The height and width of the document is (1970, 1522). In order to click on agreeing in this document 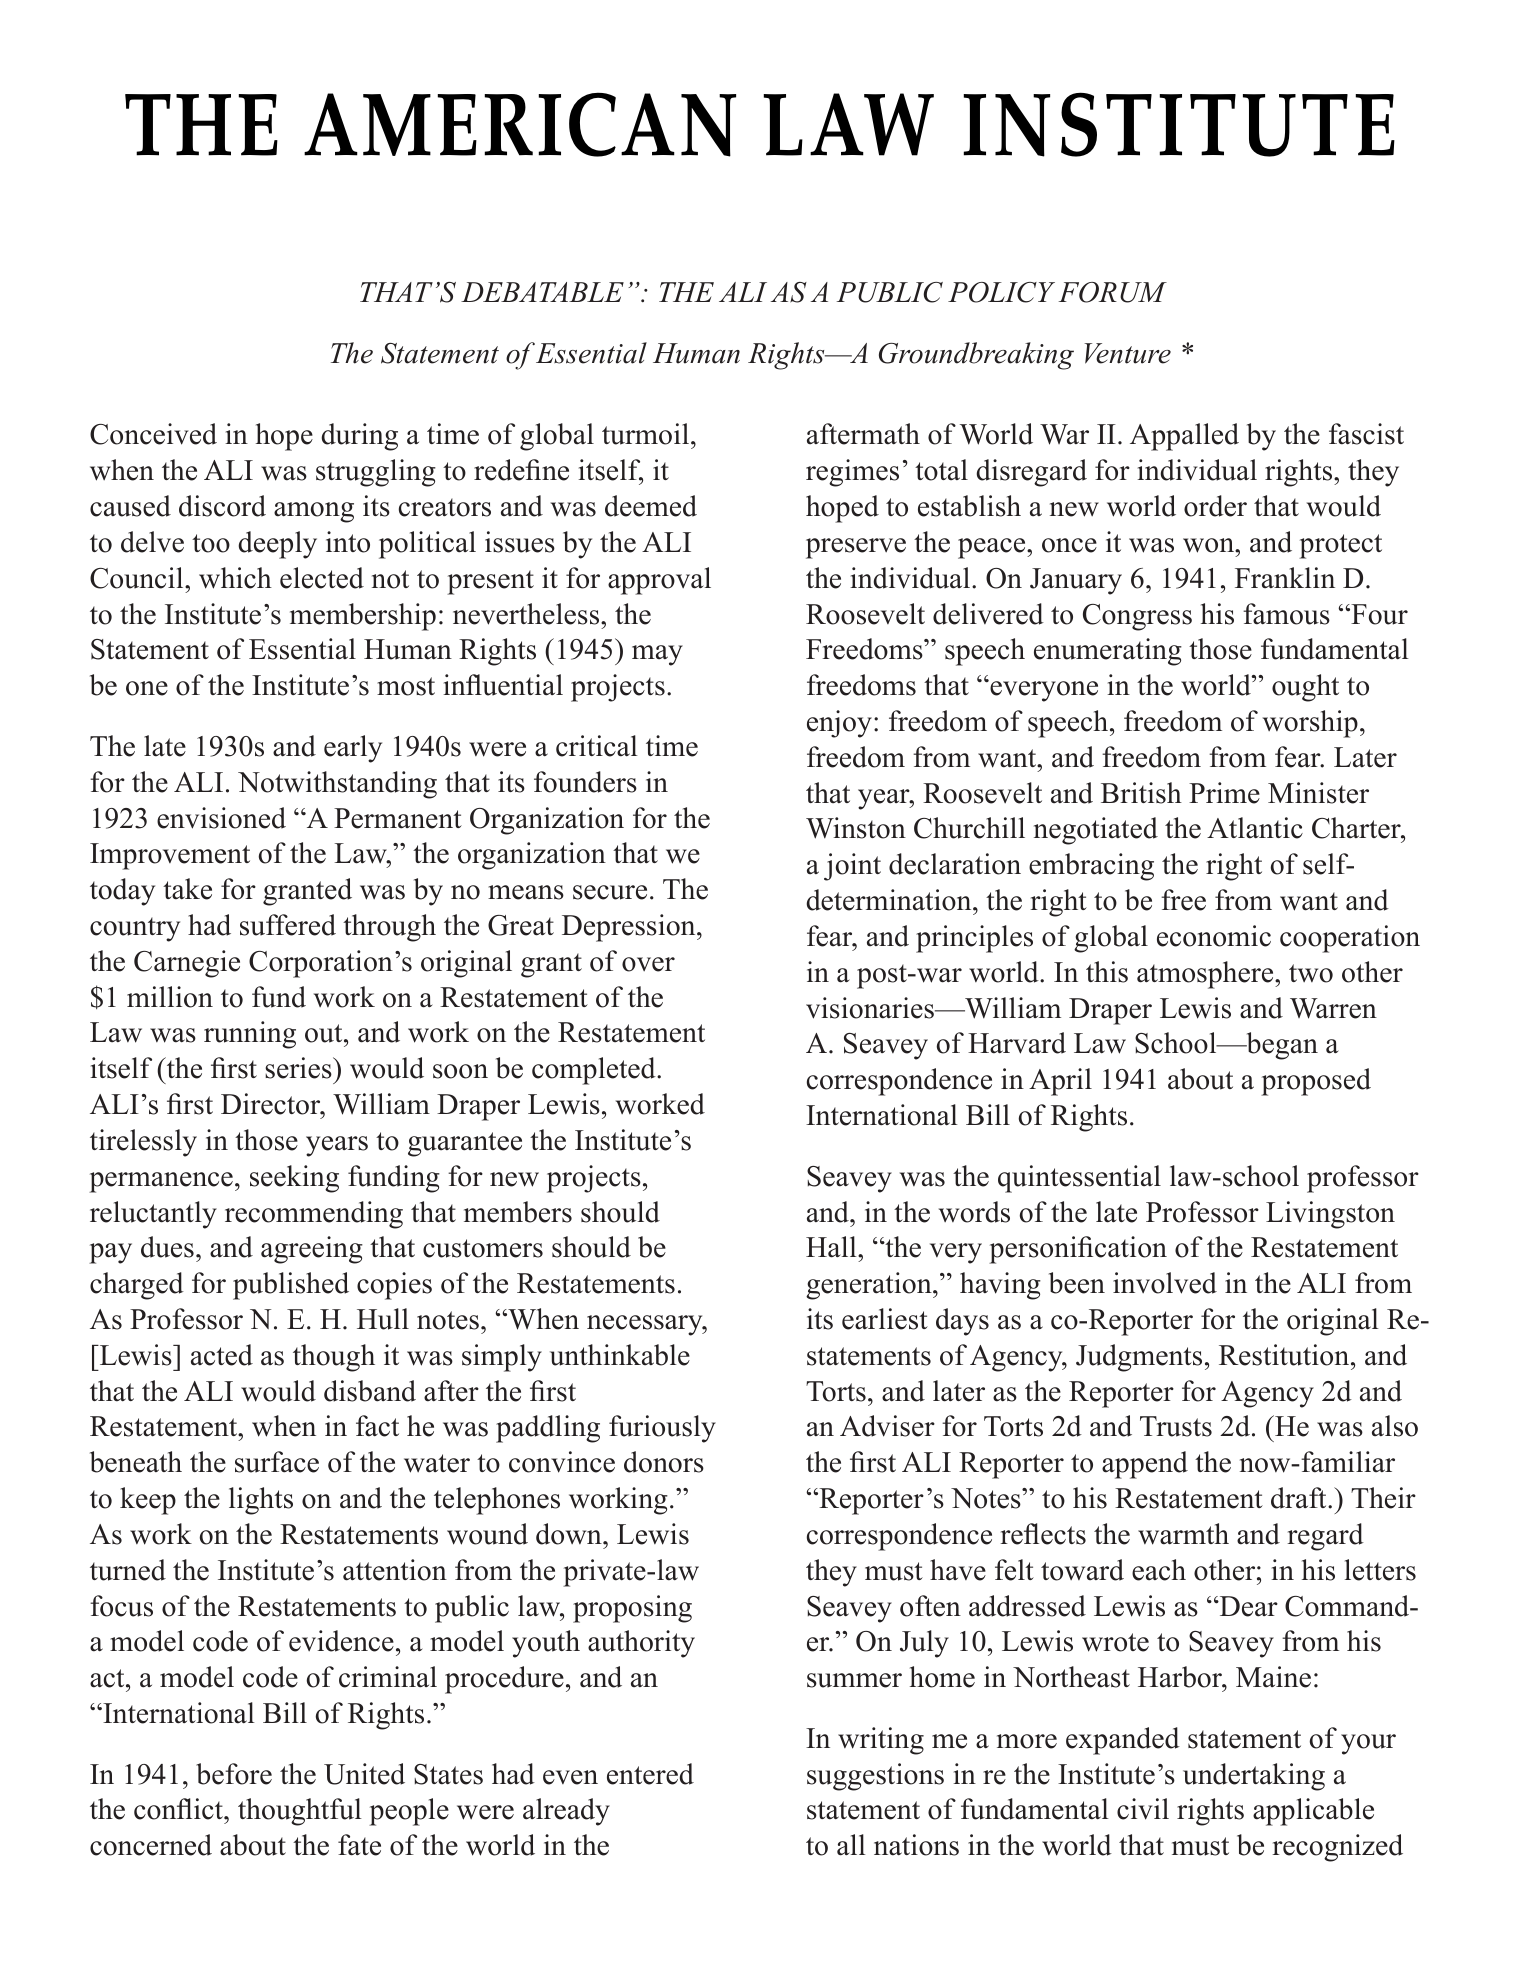, I will do `click(312, 1250)`.
